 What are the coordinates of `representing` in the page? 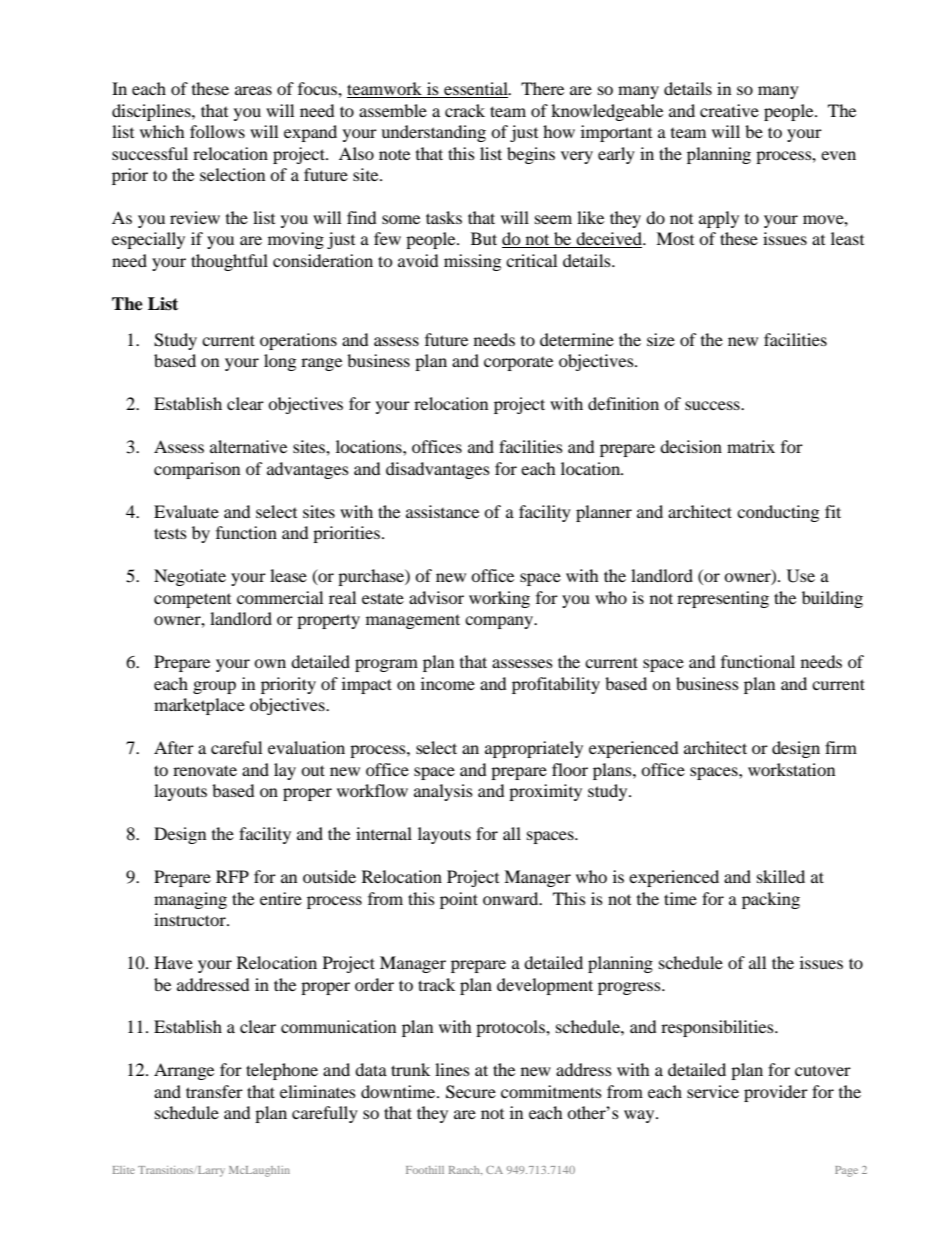 It's located at (723, 599).
